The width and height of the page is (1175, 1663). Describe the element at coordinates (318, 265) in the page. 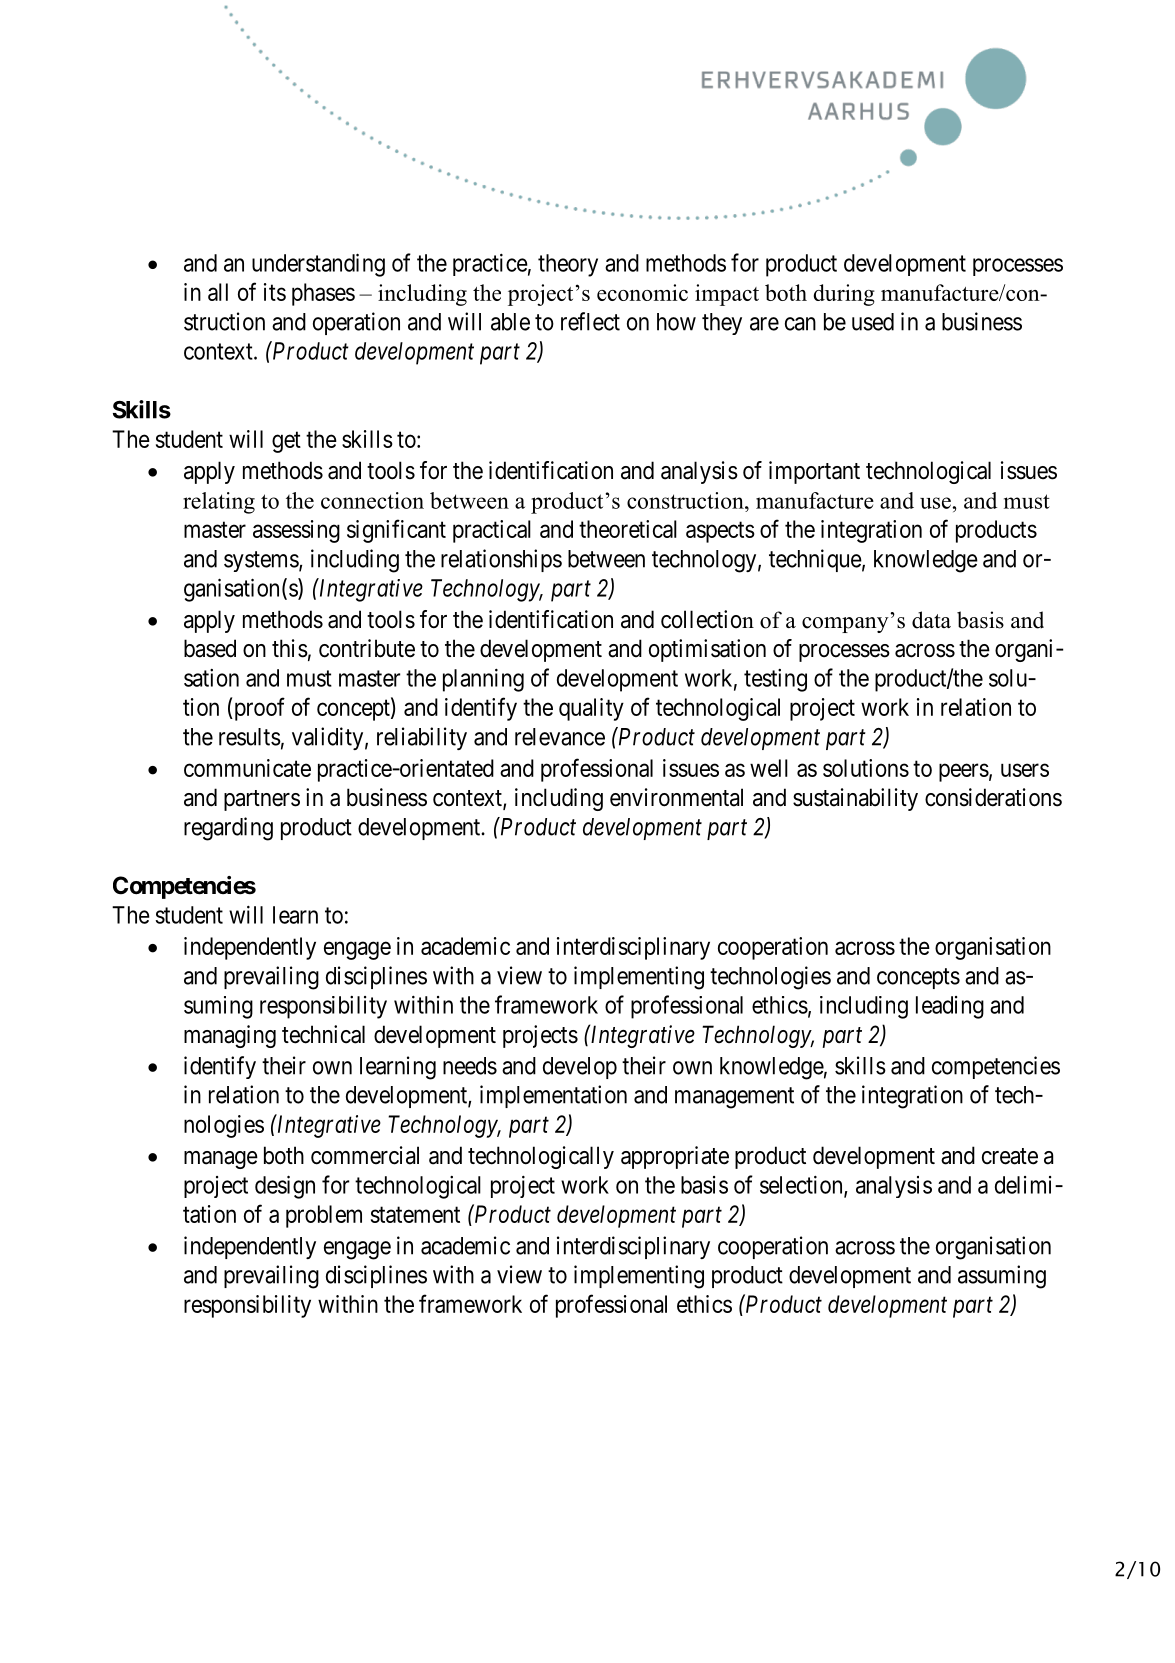

I see `understanding` at that location.
